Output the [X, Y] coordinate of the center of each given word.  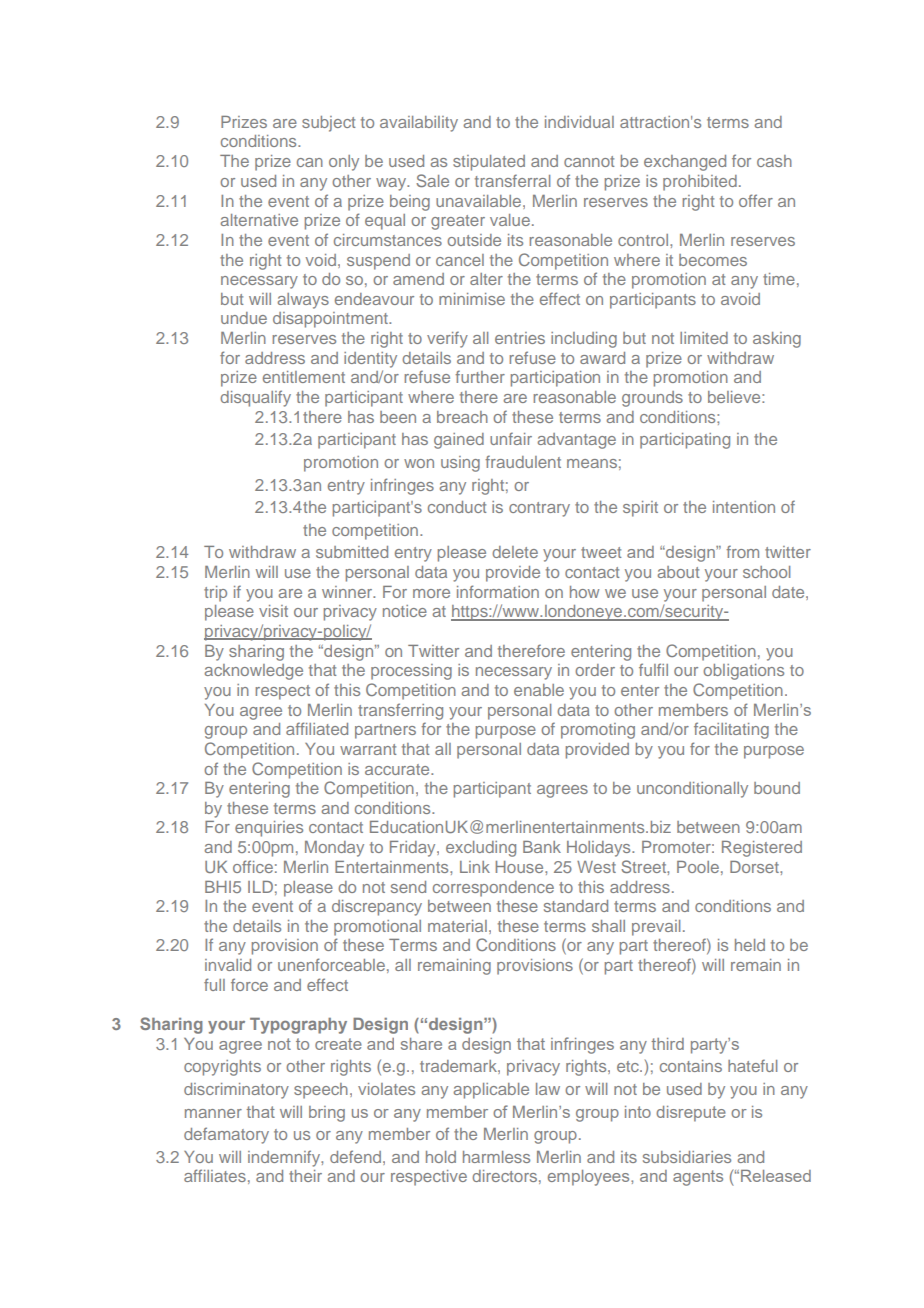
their [305, 1176]
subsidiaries [687, 1157]
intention [744, 507]
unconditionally [692, 790]
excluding [481, 849]
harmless [496, 1157]
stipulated [489, 163]
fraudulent [523, 461]
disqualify [255, 398]
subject [328, 124]
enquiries [269, 829]
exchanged [685, 163]
